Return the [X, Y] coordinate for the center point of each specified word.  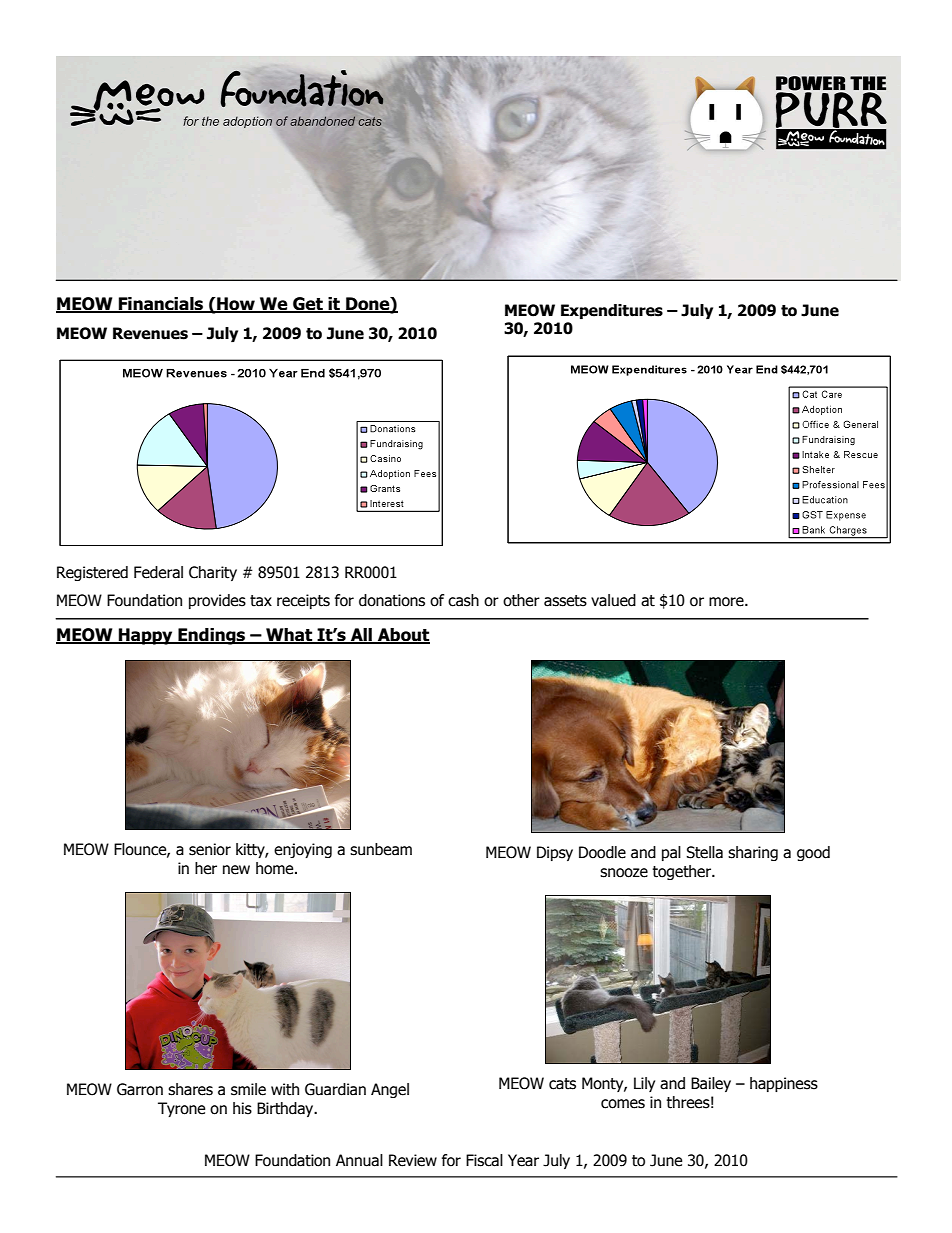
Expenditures [612, 311]
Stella [704, 852]
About [403, 636]
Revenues [150, 333]
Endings [212, 636]
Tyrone [181, 1109]
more [727, 602]
